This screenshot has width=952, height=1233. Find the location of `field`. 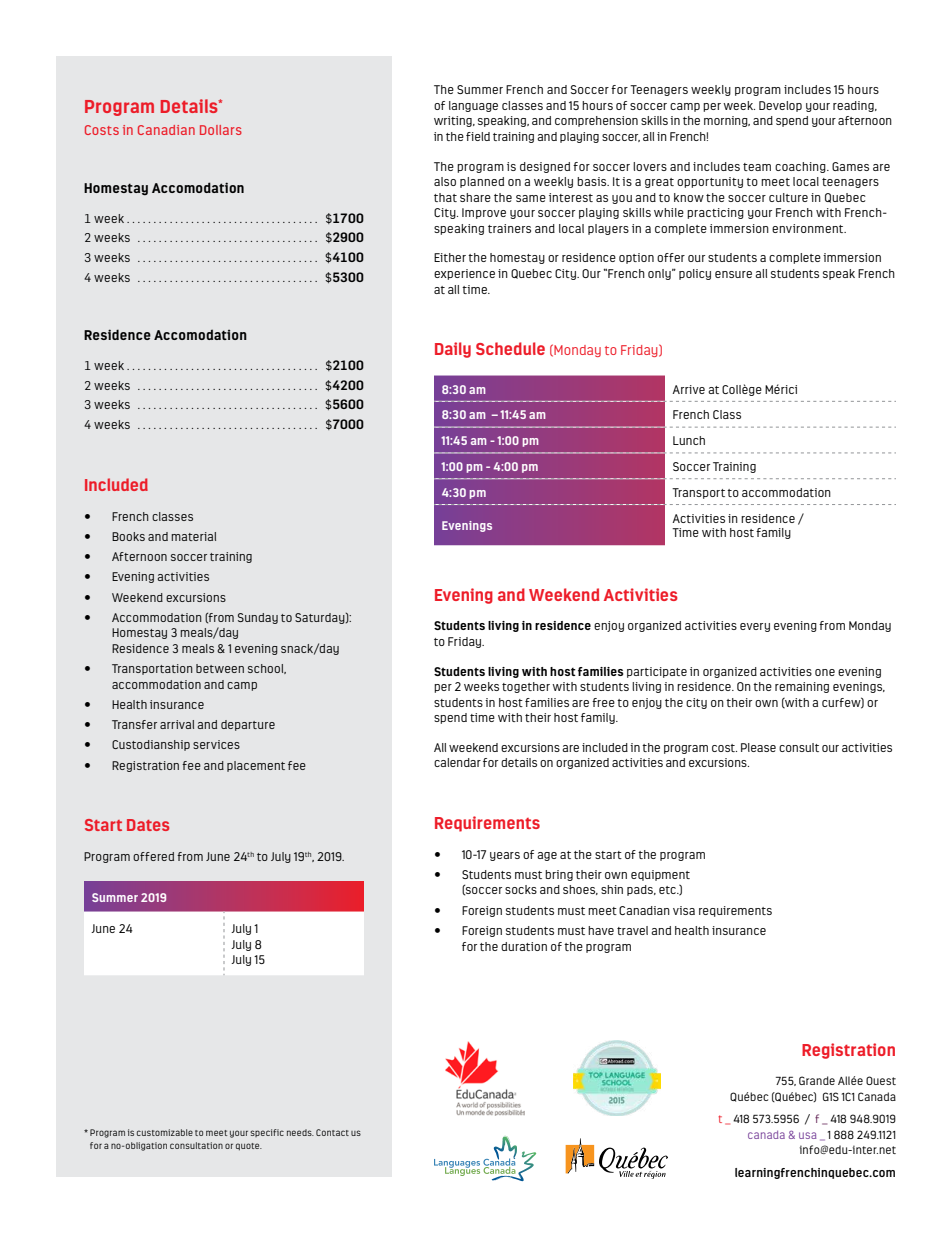

field is located at coordinates (478, 136).
